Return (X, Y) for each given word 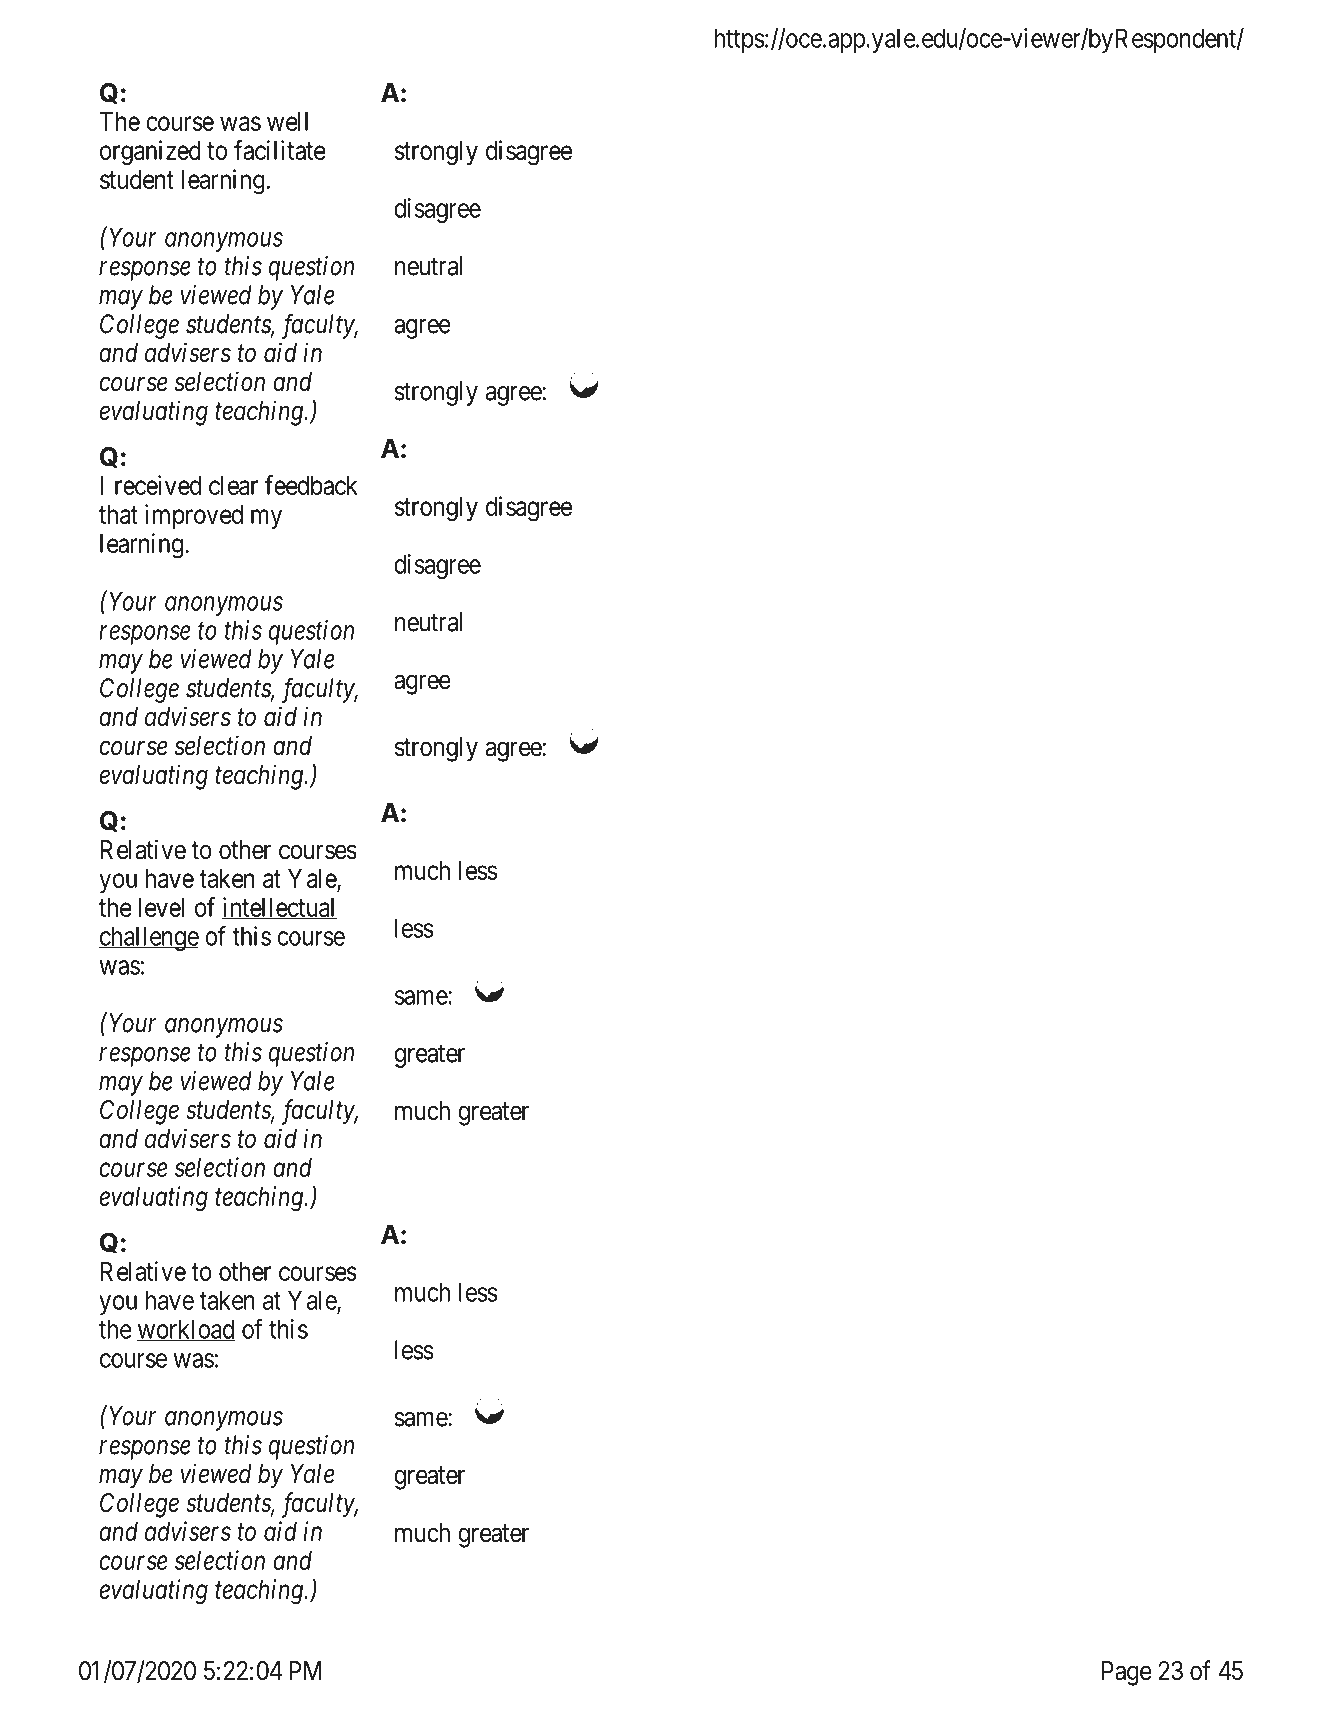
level (161, 907)
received (158, 485)
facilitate (280, 150)
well (287, 121)
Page (1127, 1673)
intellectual (279, 908)
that (118, 514)
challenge (148, 939)
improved (194, 516)
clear (233, 485)
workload (186, 1330)
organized (150, 153)
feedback (311, 485)
